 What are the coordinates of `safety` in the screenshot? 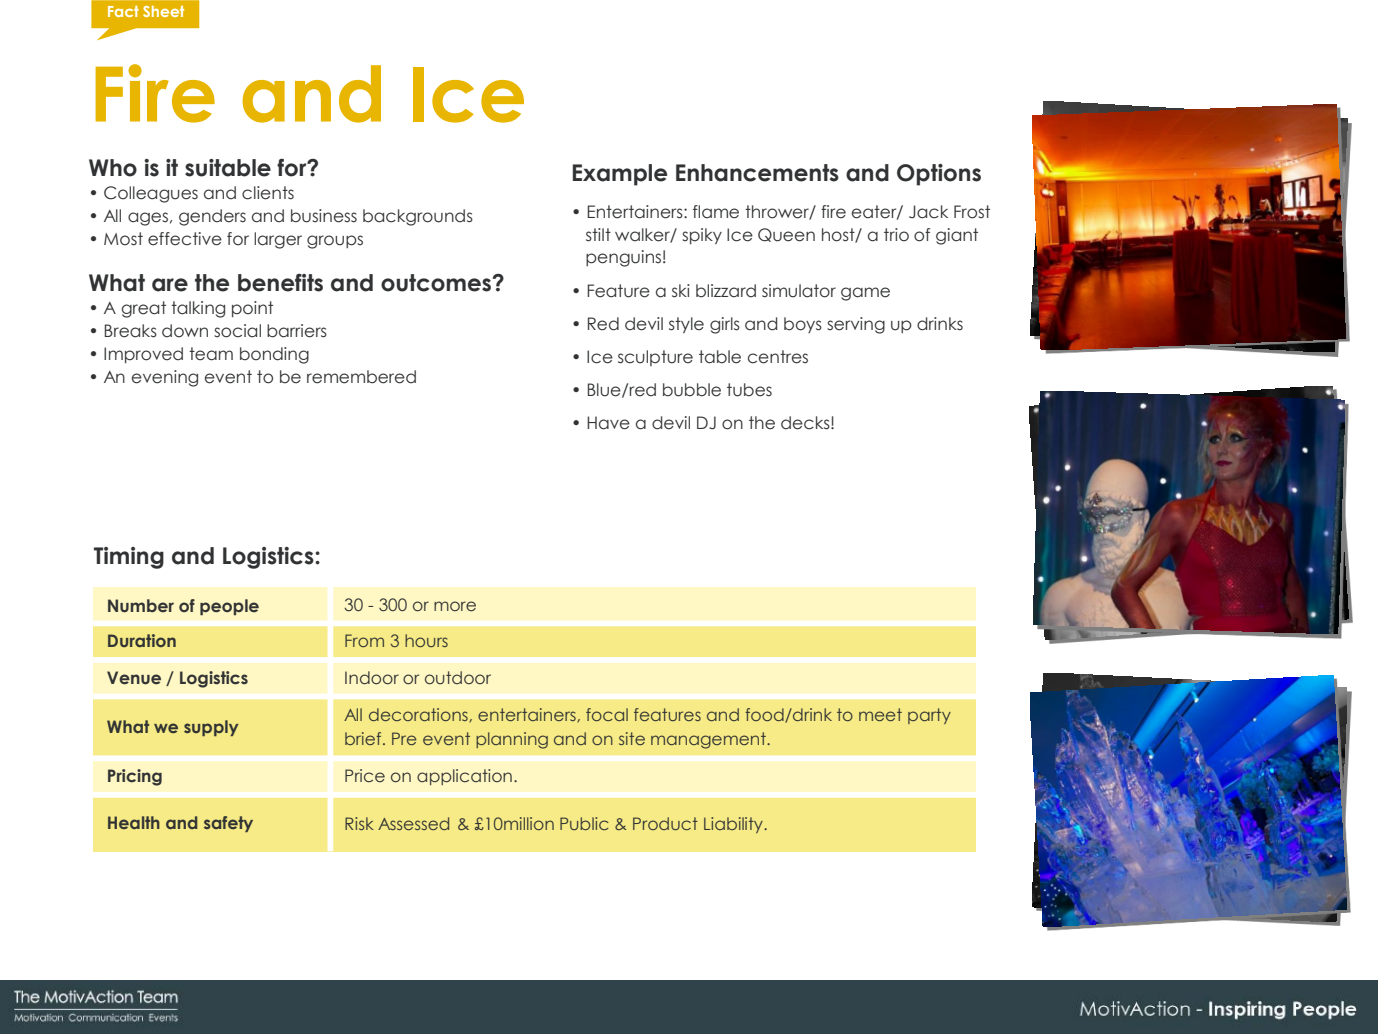 It's located at (228, 824).
